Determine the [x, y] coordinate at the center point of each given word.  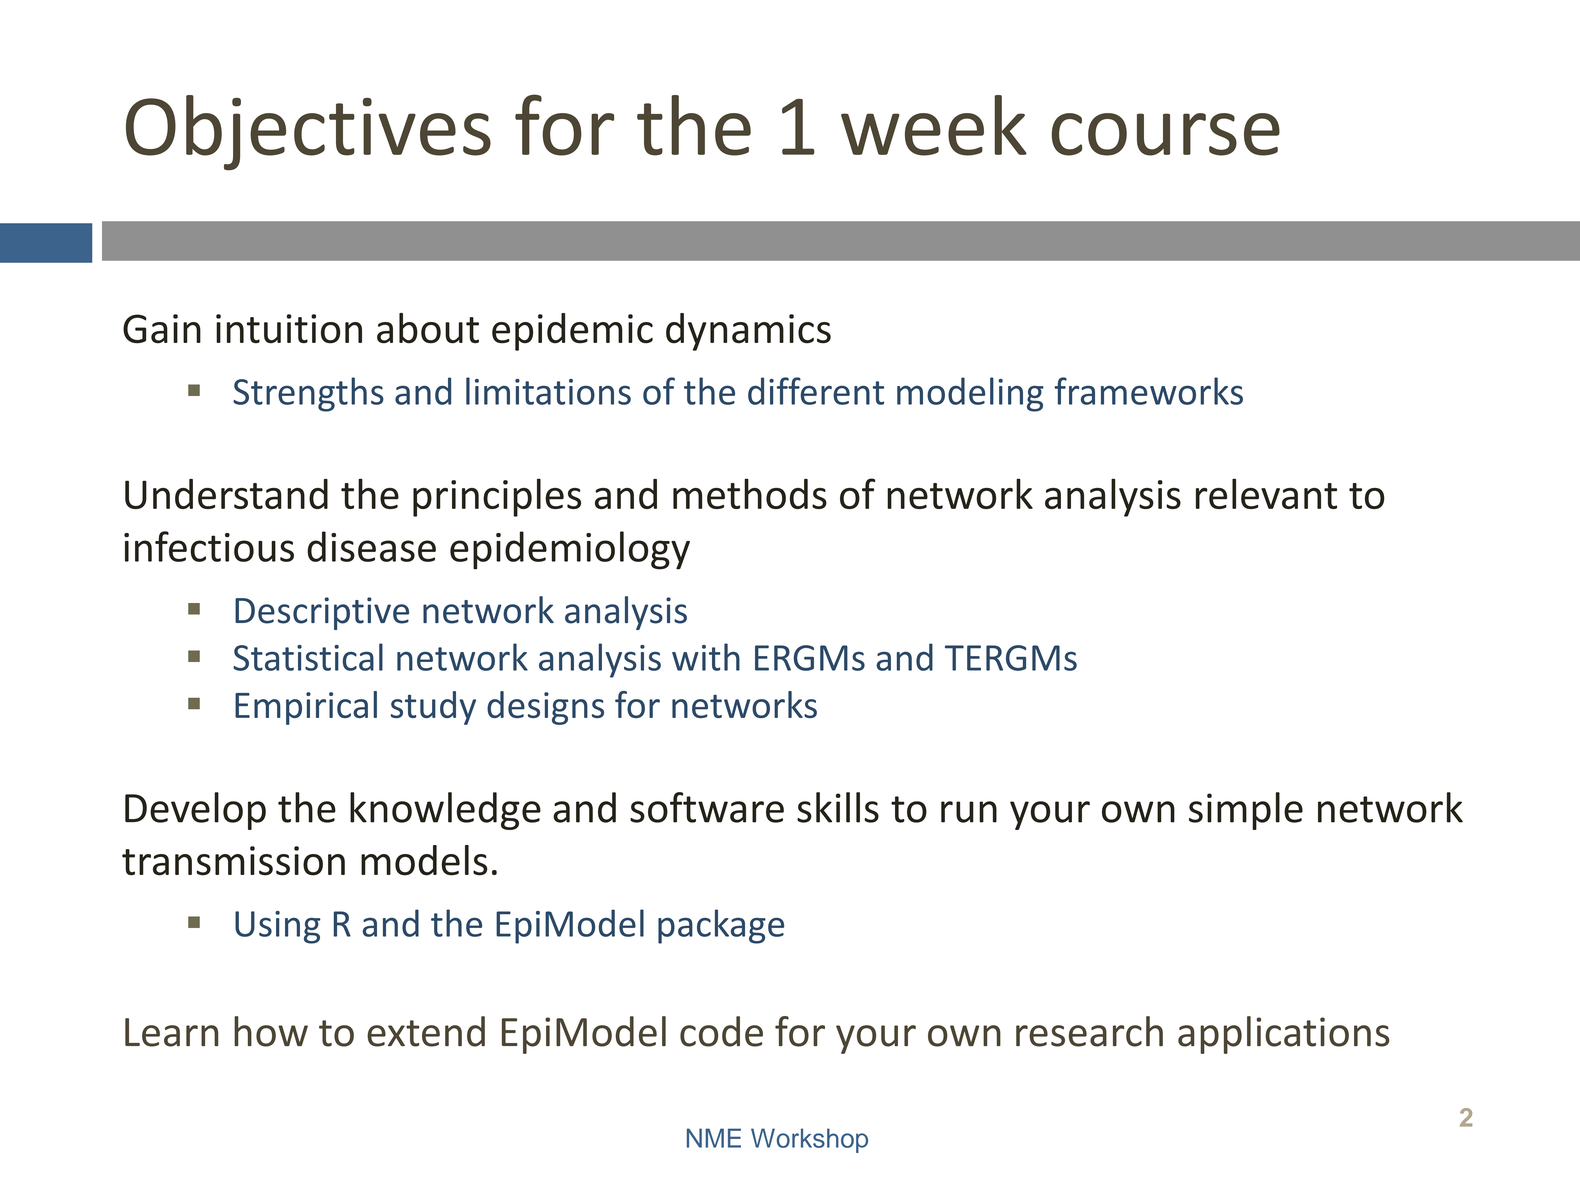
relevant [1266, 493]
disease [371, 546]
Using [278, 927]
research [1089, 1031]
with [706, 657]
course [1166, 134]
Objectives [308, 132]
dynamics [748, 332]
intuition [289, 329]
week [934, 125]
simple [1246, 811]
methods [750, 493]
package [721, 926]
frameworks [1148, 391]
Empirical [306, 708]
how [271, 1031]
